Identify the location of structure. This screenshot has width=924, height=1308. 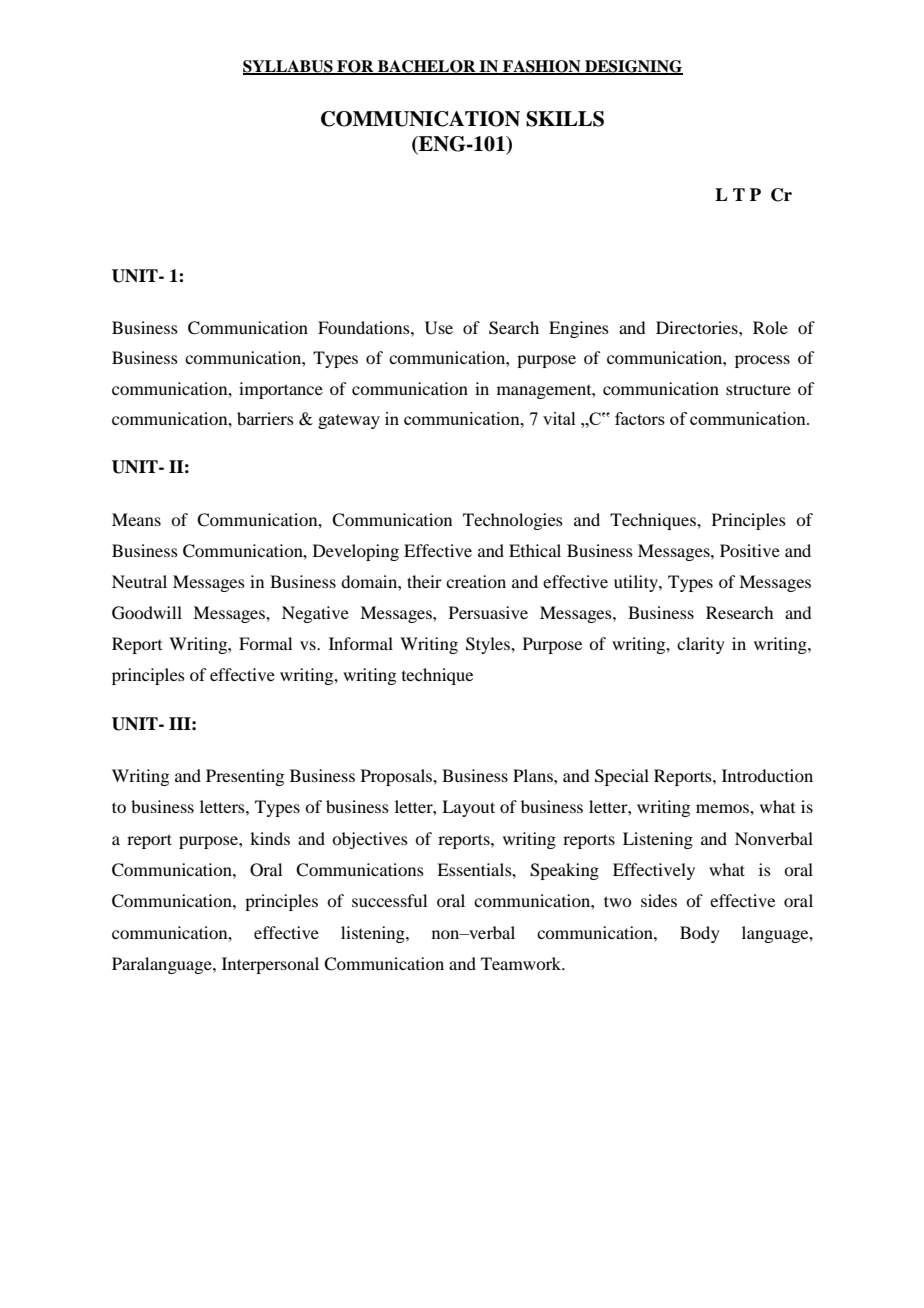
(758, 389).
